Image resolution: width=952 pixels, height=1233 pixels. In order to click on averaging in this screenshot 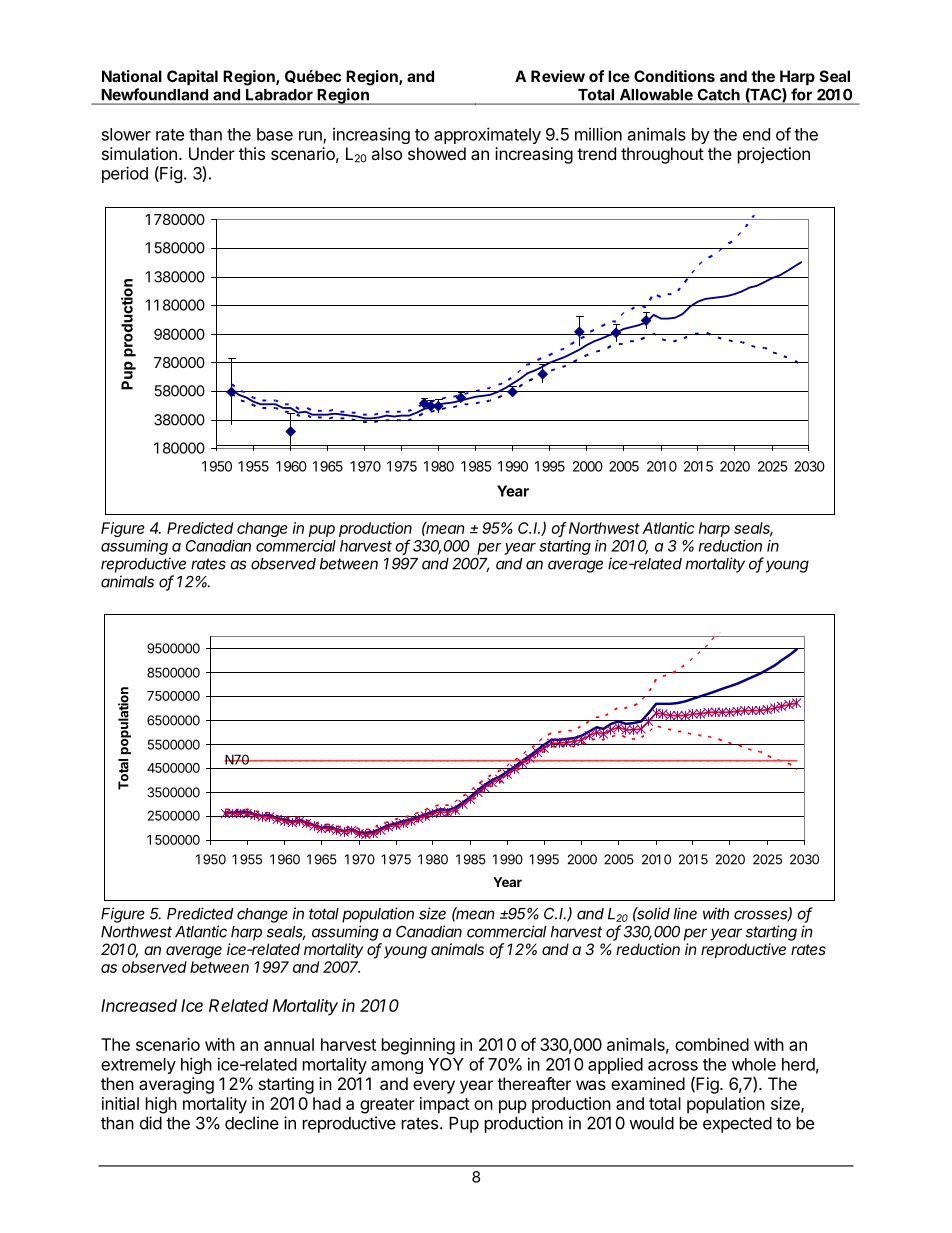, I will do `click(176, 1085)`.
